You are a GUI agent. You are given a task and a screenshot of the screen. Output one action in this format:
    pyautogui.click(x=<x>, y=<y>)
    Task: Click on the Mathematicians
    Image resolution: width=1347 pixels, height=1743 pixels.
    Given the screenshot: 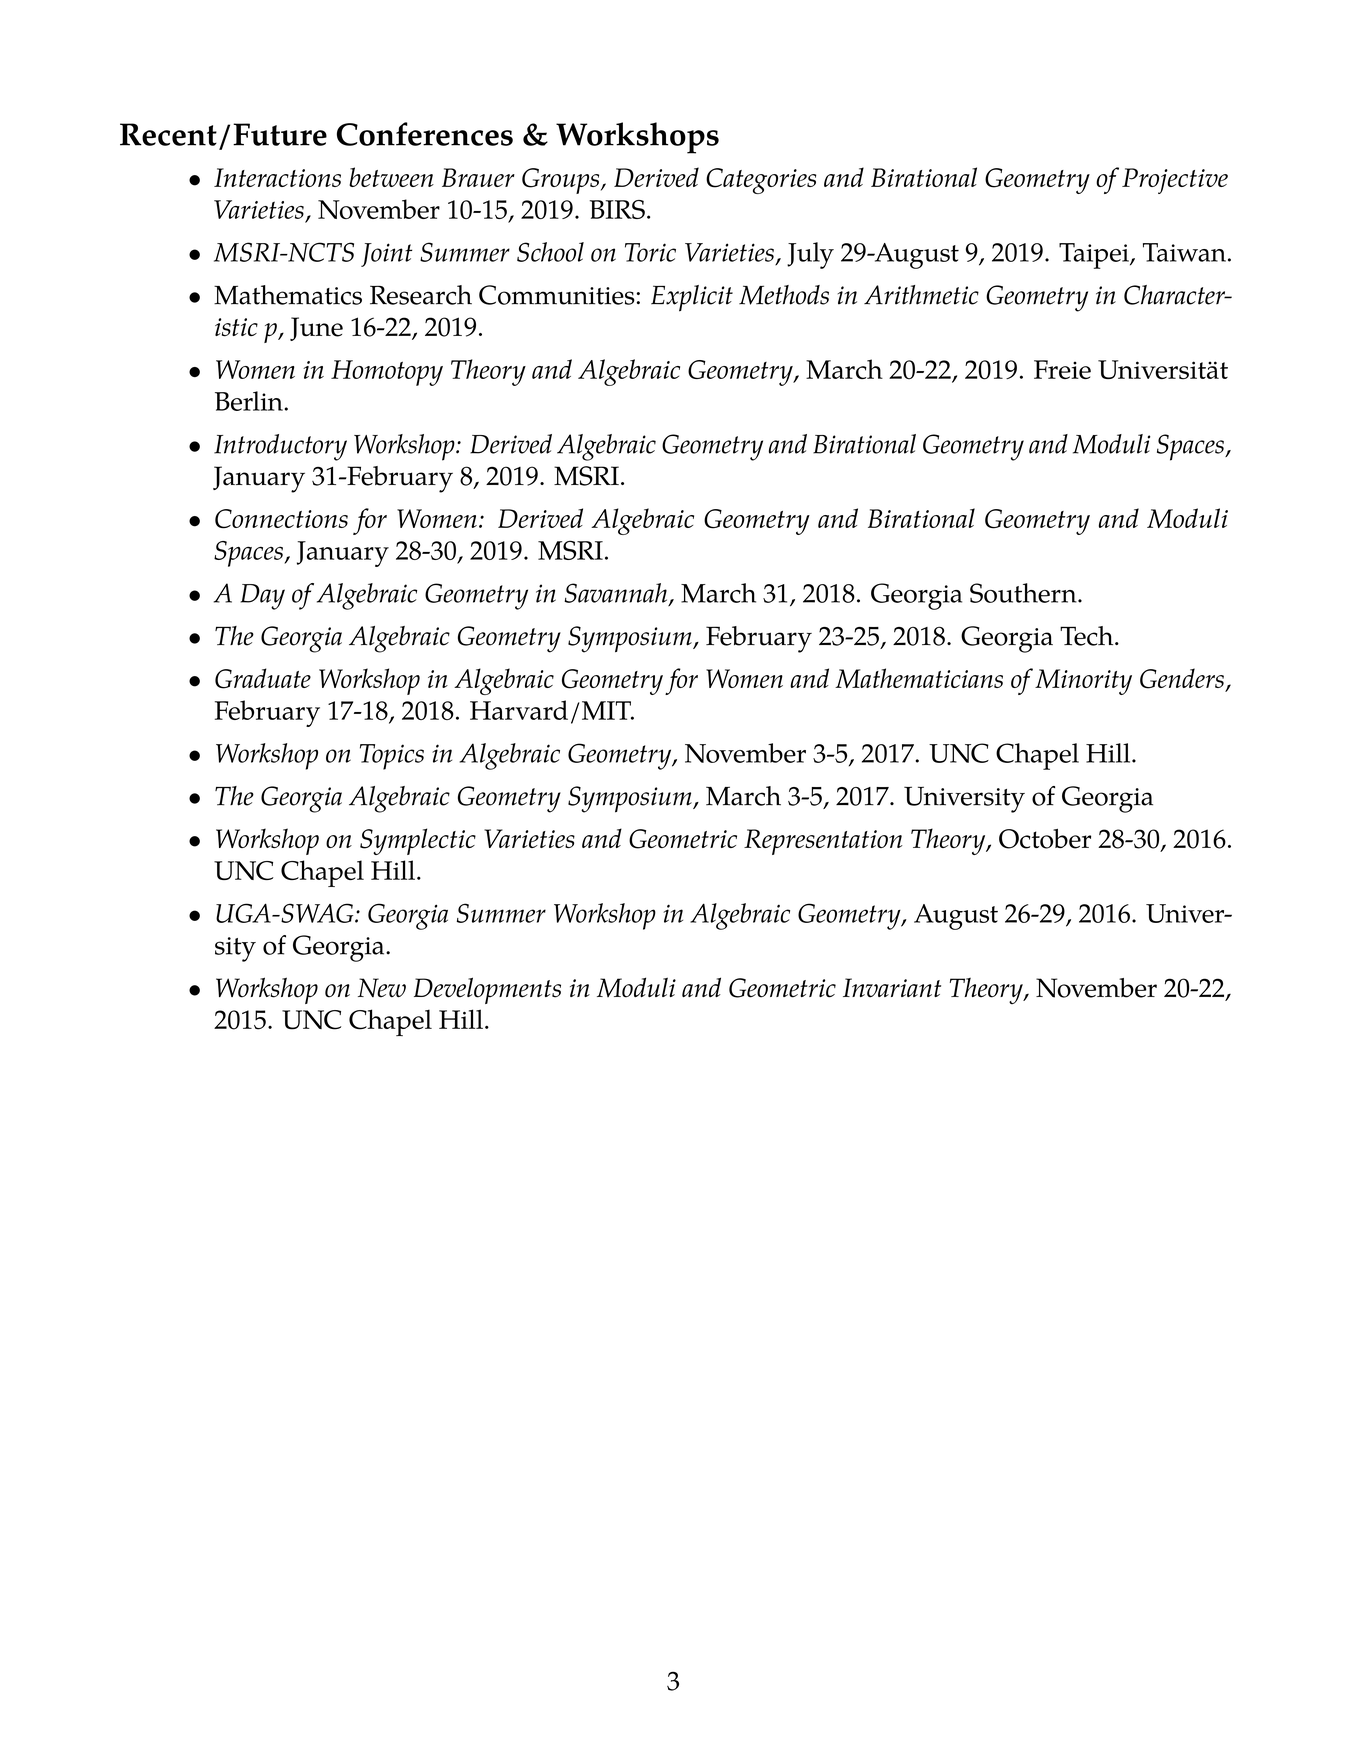 What is the action you would take?
    pyautogui.click(x=919, y=678)
